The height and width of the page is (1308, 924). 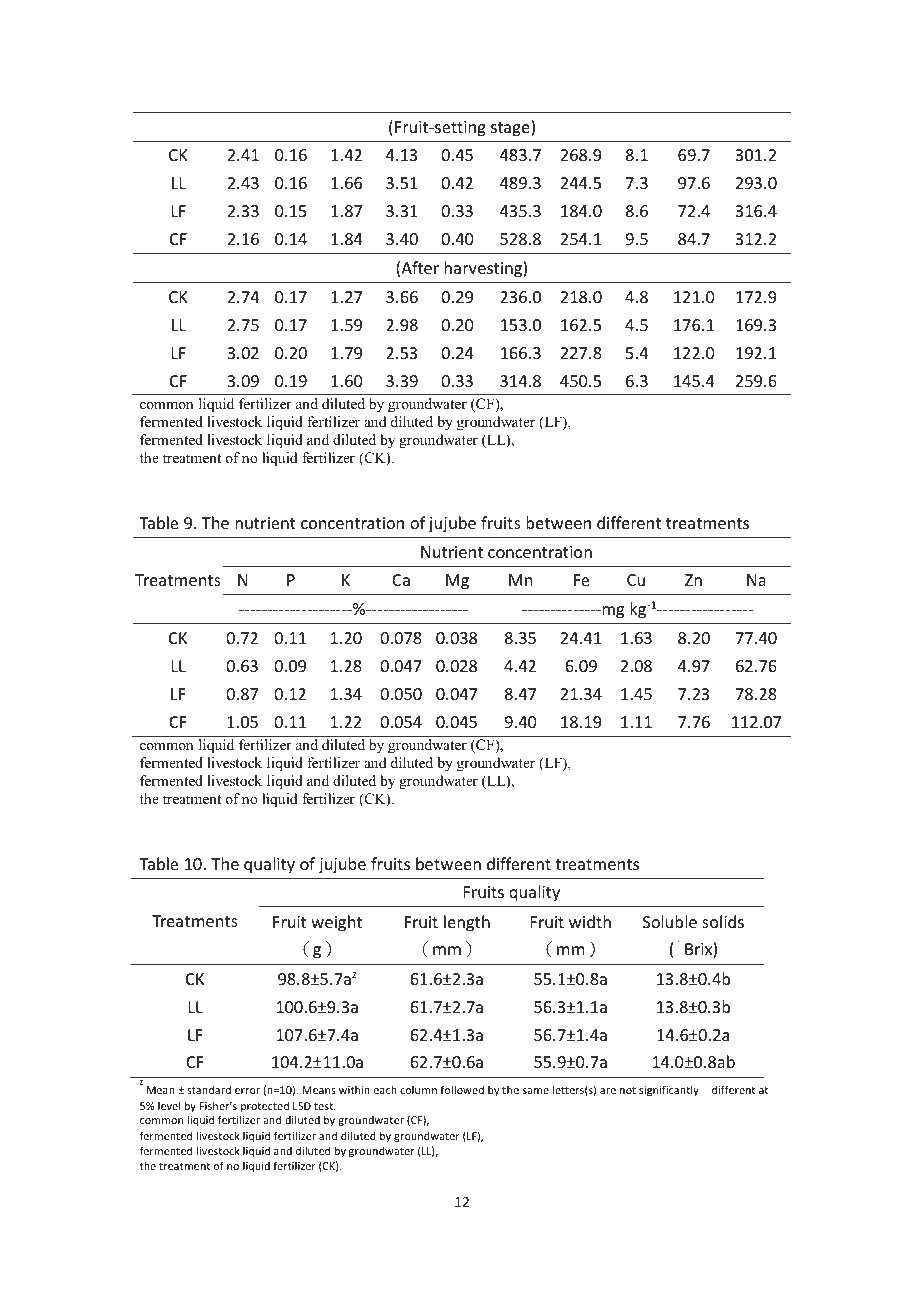 I want to click on length, so click(x=467, y=923).
